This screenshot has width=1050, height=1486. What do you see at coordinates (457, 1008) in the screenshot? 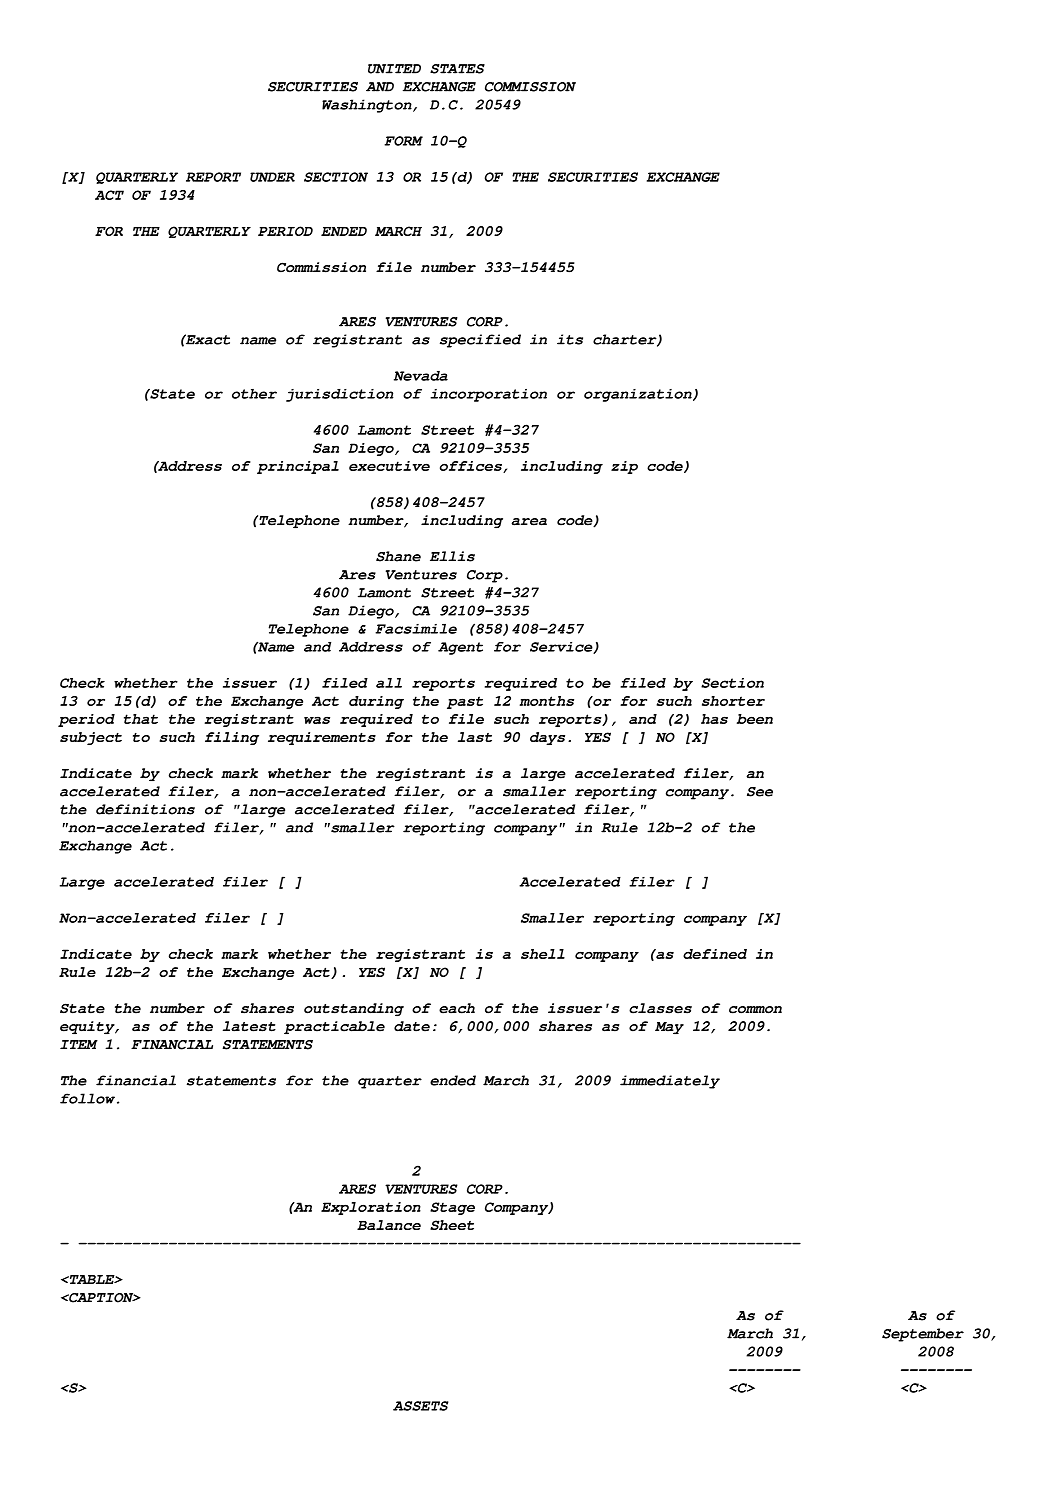
I see `each` at bounding box center [457, 1008].
